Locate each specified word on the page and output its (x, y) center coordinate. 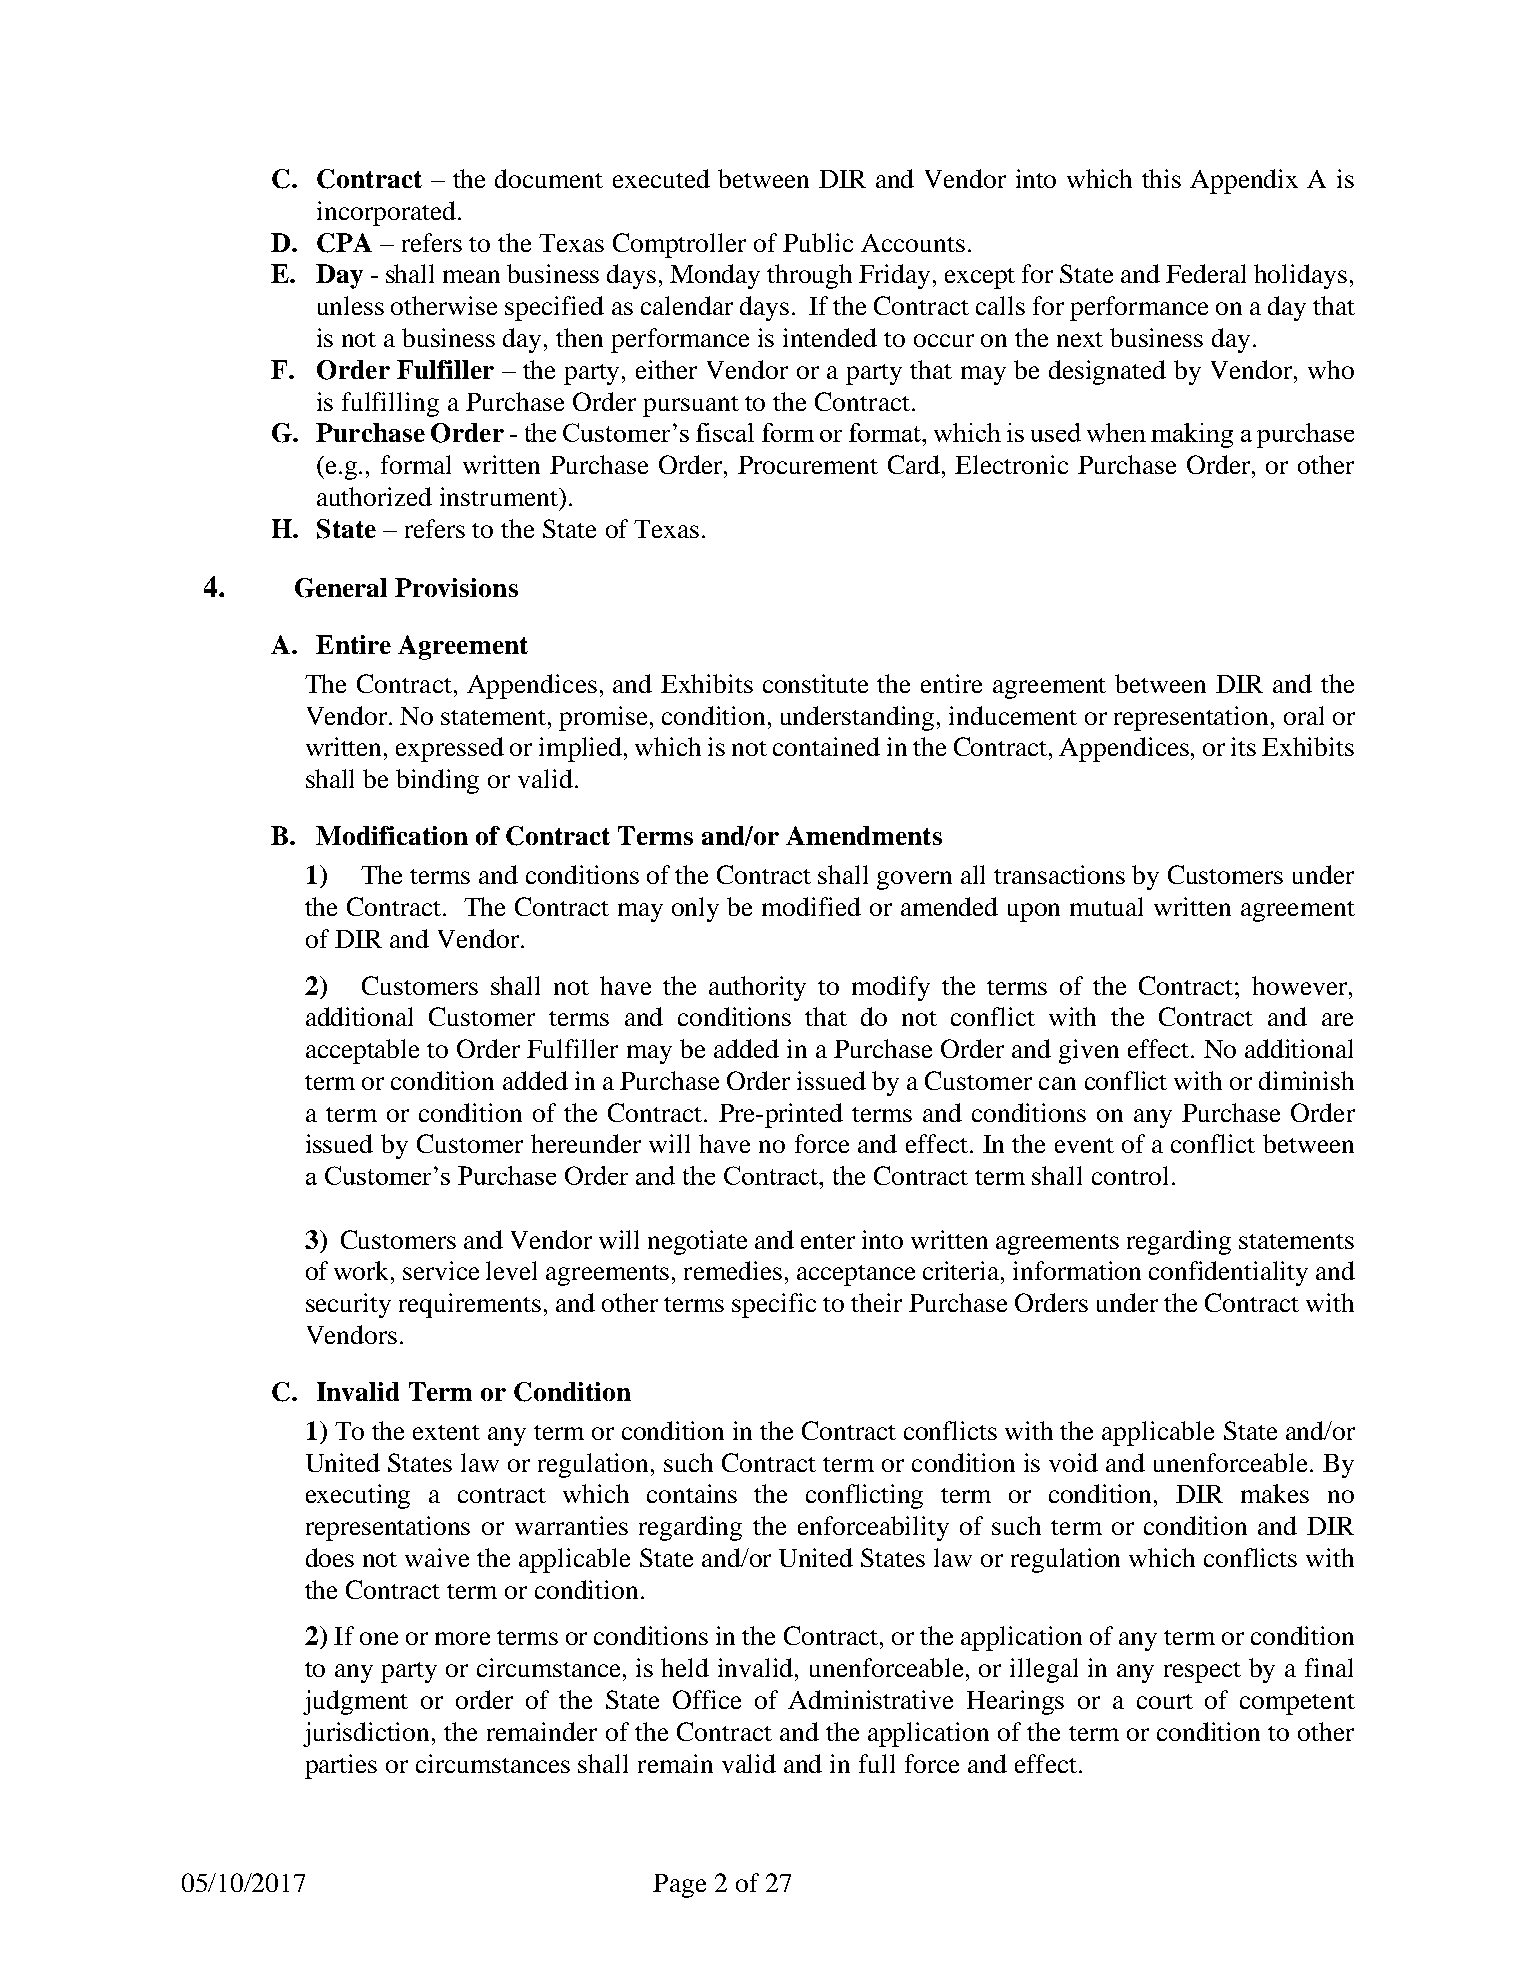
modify (891, 988)
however (1301, 985)
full (877, 1763)
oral (1304, 715)
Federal (1206, 273)
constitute (815, 683)
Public (818, 242)
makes (1275, 1493)
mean (471, 276)
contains (692, 1493)
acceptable (362, 1051)
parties (341, 1766)
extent (446, 1432)
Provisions (456, 587)
